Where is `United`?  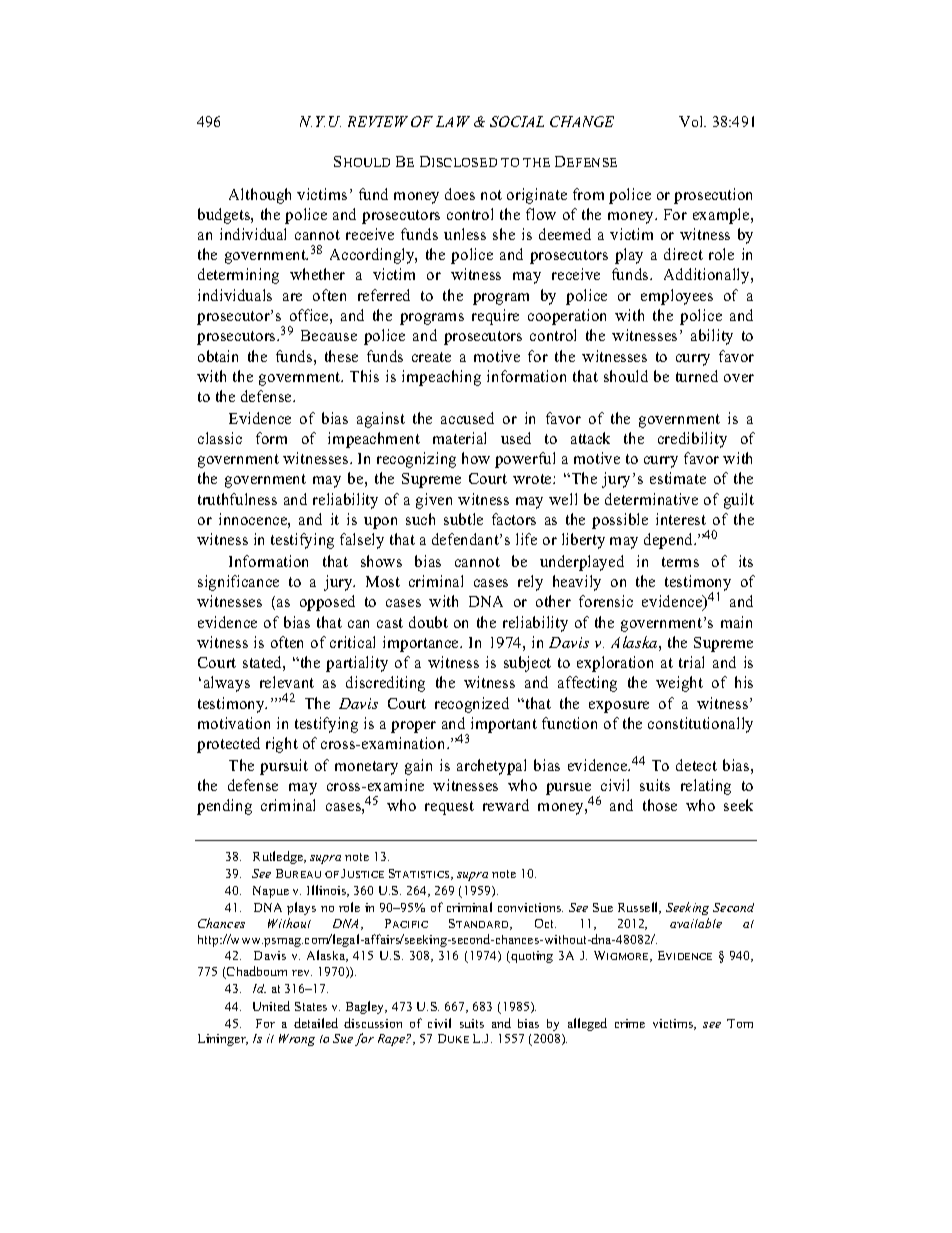
United is located at coordinates (271, 1006).
